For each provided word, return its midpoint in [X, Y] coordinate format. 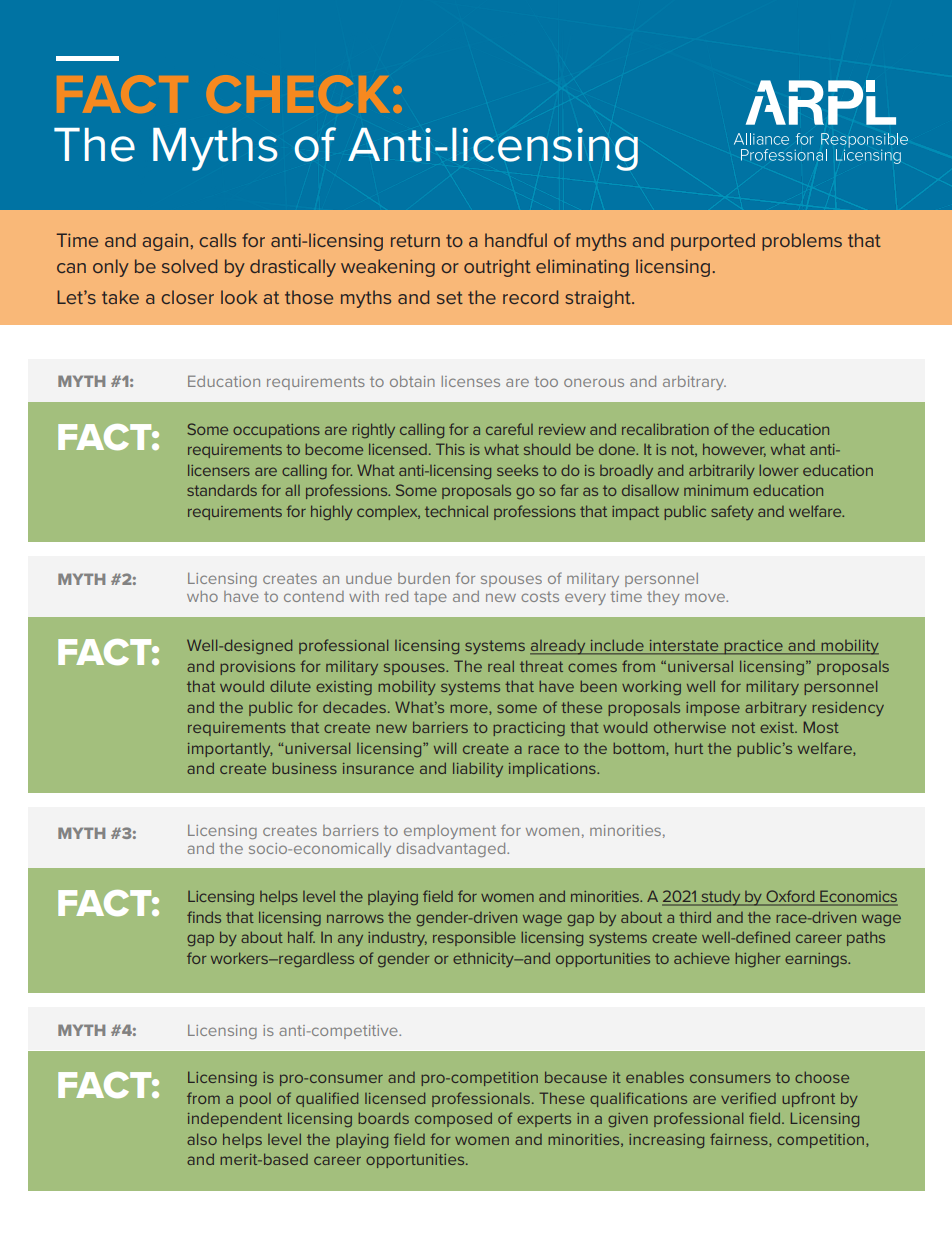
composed [453, 1120]
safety [732, 512]
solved [189, 266]
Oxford [790, 897]
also [202, 1139]
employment [450, 832]
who [202, 596]
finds [204, 917]
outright [497, 268]
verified [748, 1098]
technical [456, 511]
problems [802, 242]
